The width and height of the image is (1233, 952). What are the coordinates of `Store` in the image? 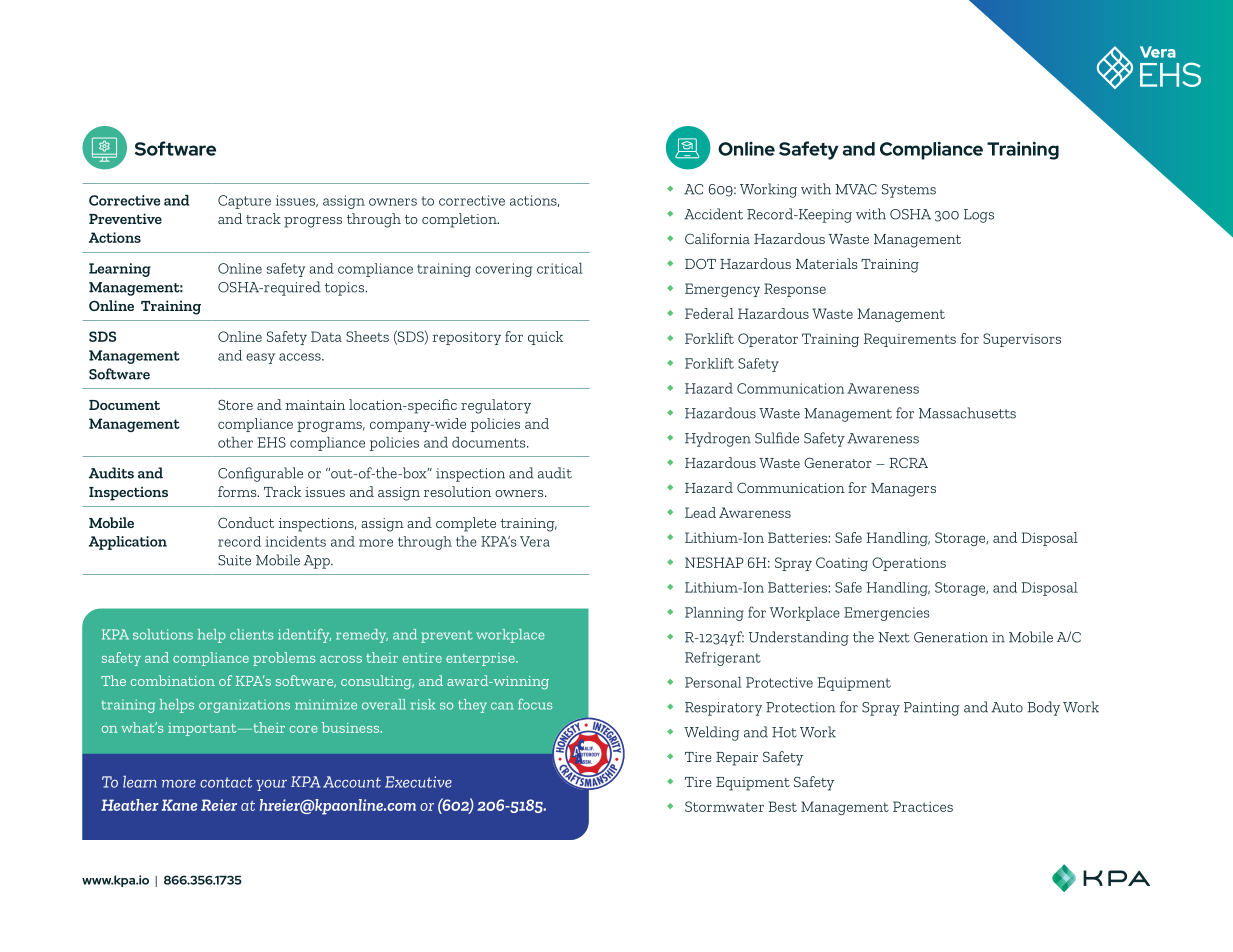 It's located at (235, 404).
